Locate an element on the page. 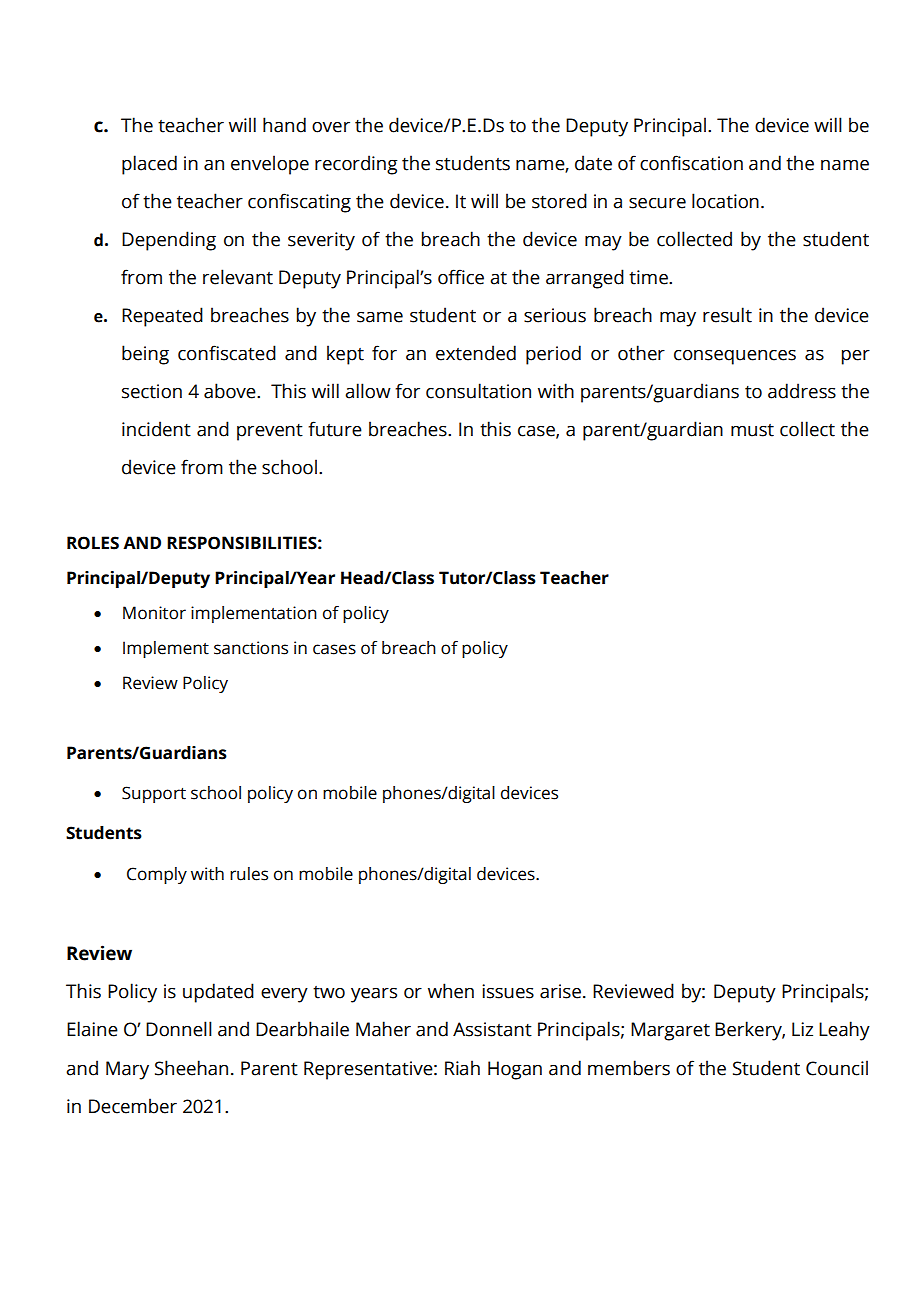  sanctions is located at coordinates (251, 648).
